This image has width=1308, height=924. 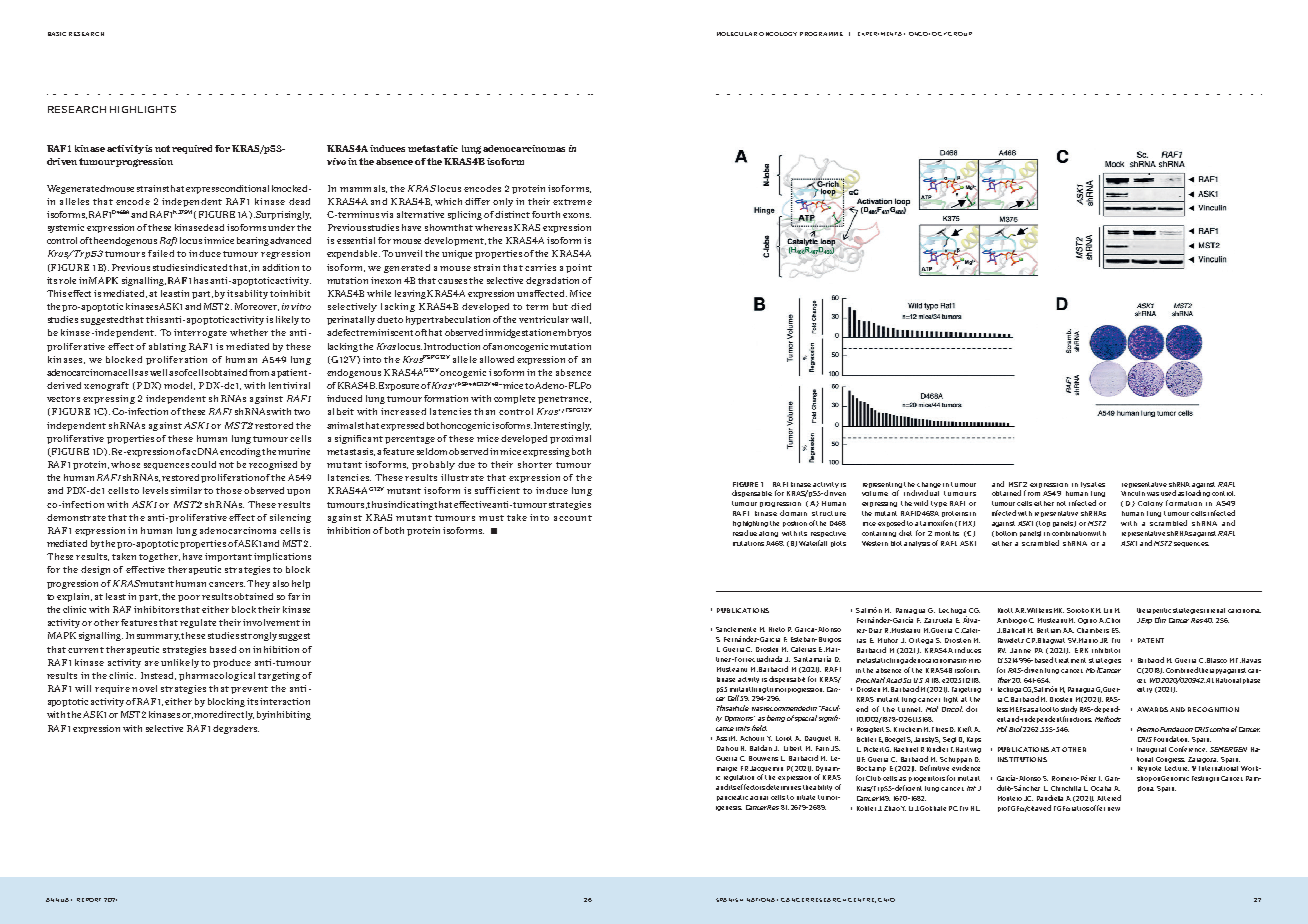 What do you see at coordinates (581, 306) in the image?
I see `died` at bounding box center [581, 306].
